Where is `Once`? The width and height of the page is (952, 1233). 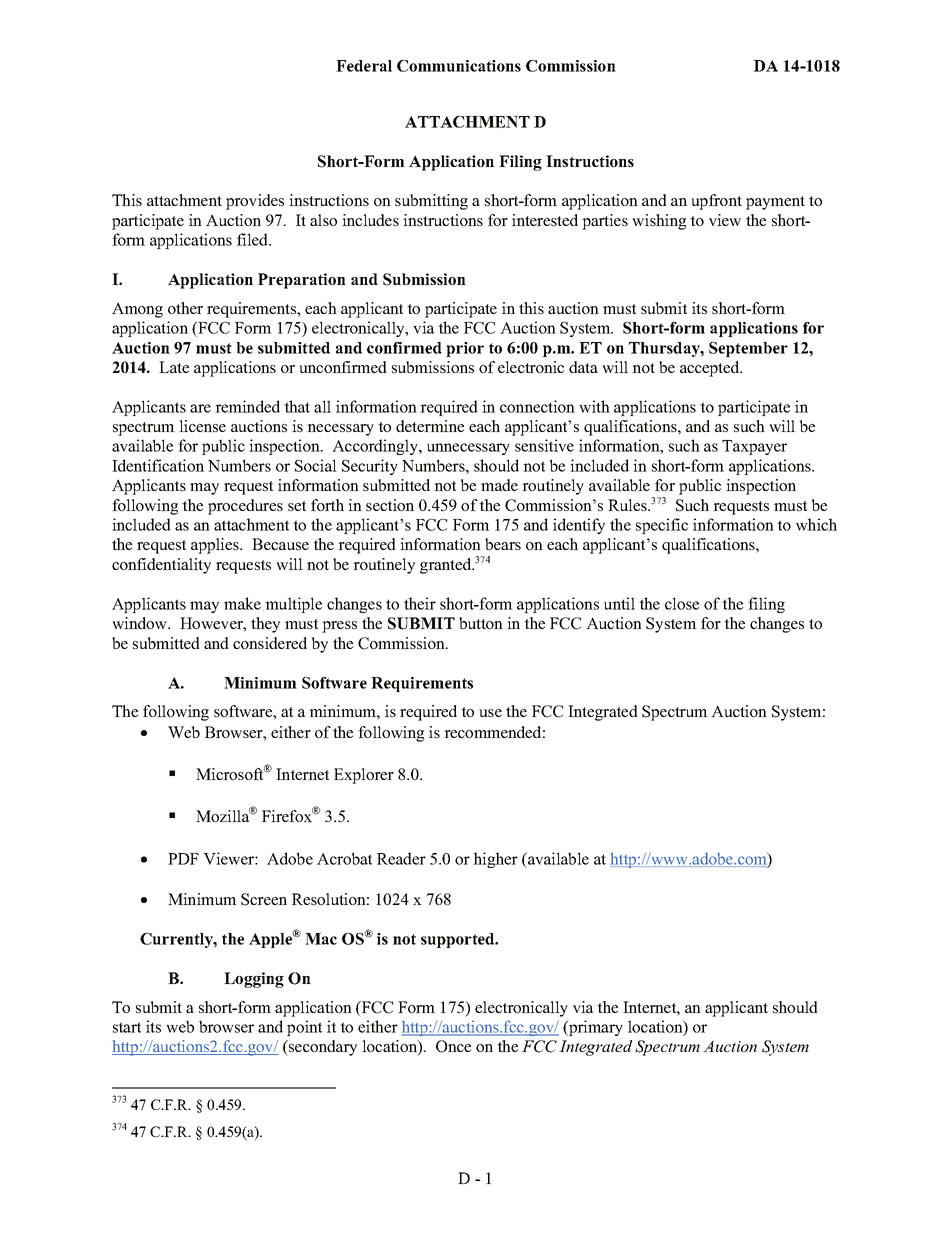 Once is located at coordinates (453, 1046).
